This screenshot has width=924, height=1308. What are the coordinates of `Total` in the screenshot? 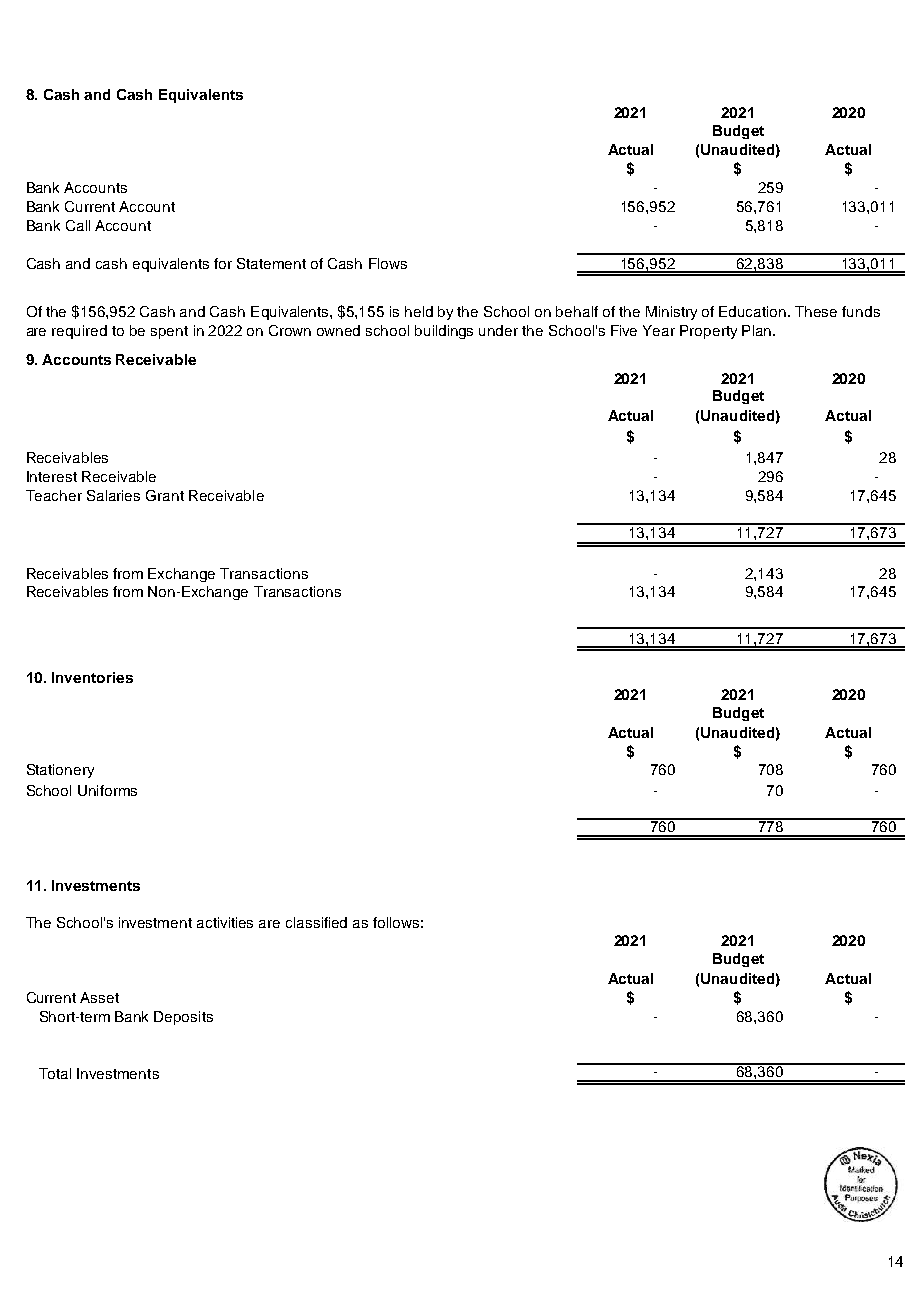 It's located at (55, 1073).
